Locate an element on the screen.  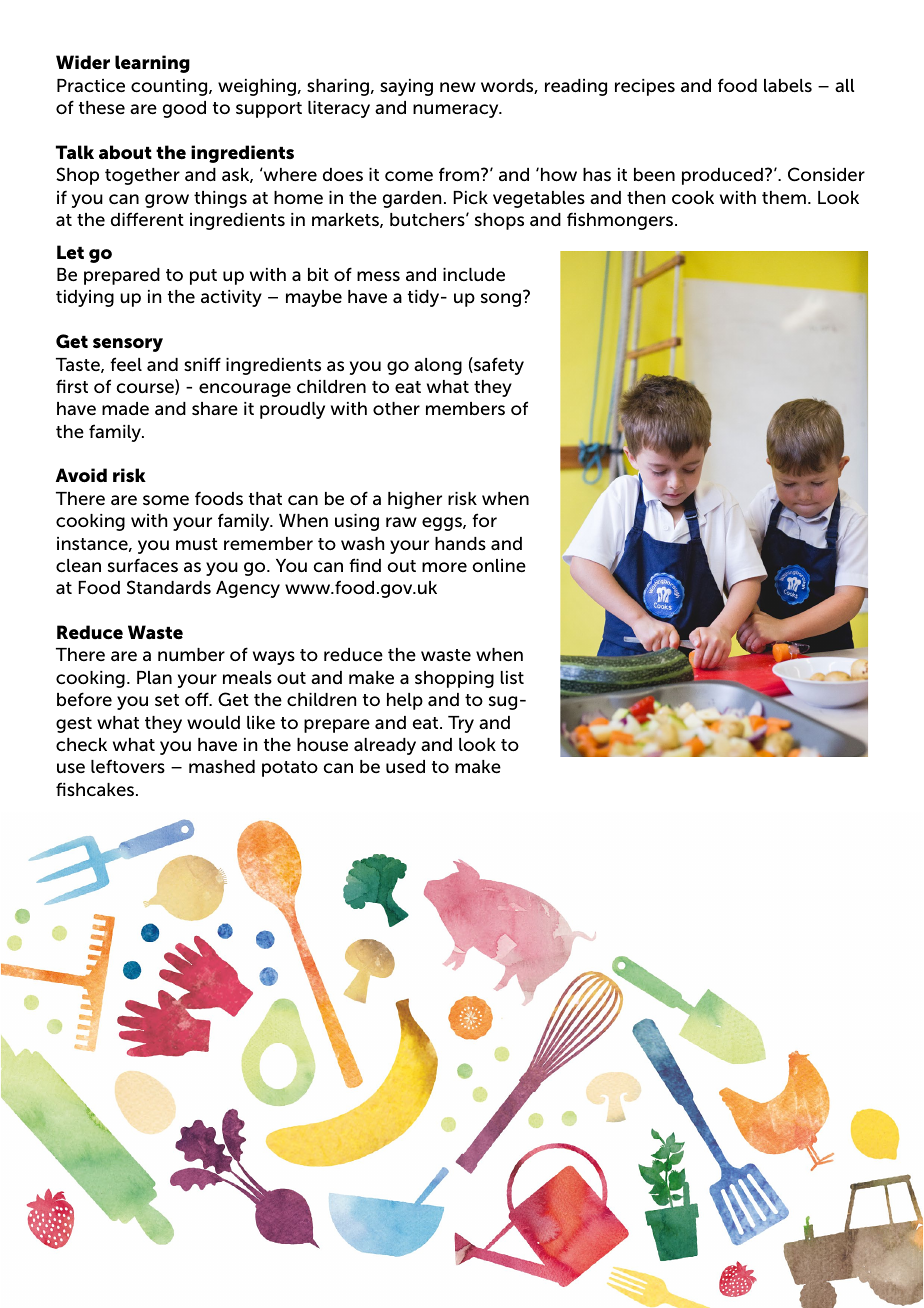
must is located at coordinates (197, 544).
